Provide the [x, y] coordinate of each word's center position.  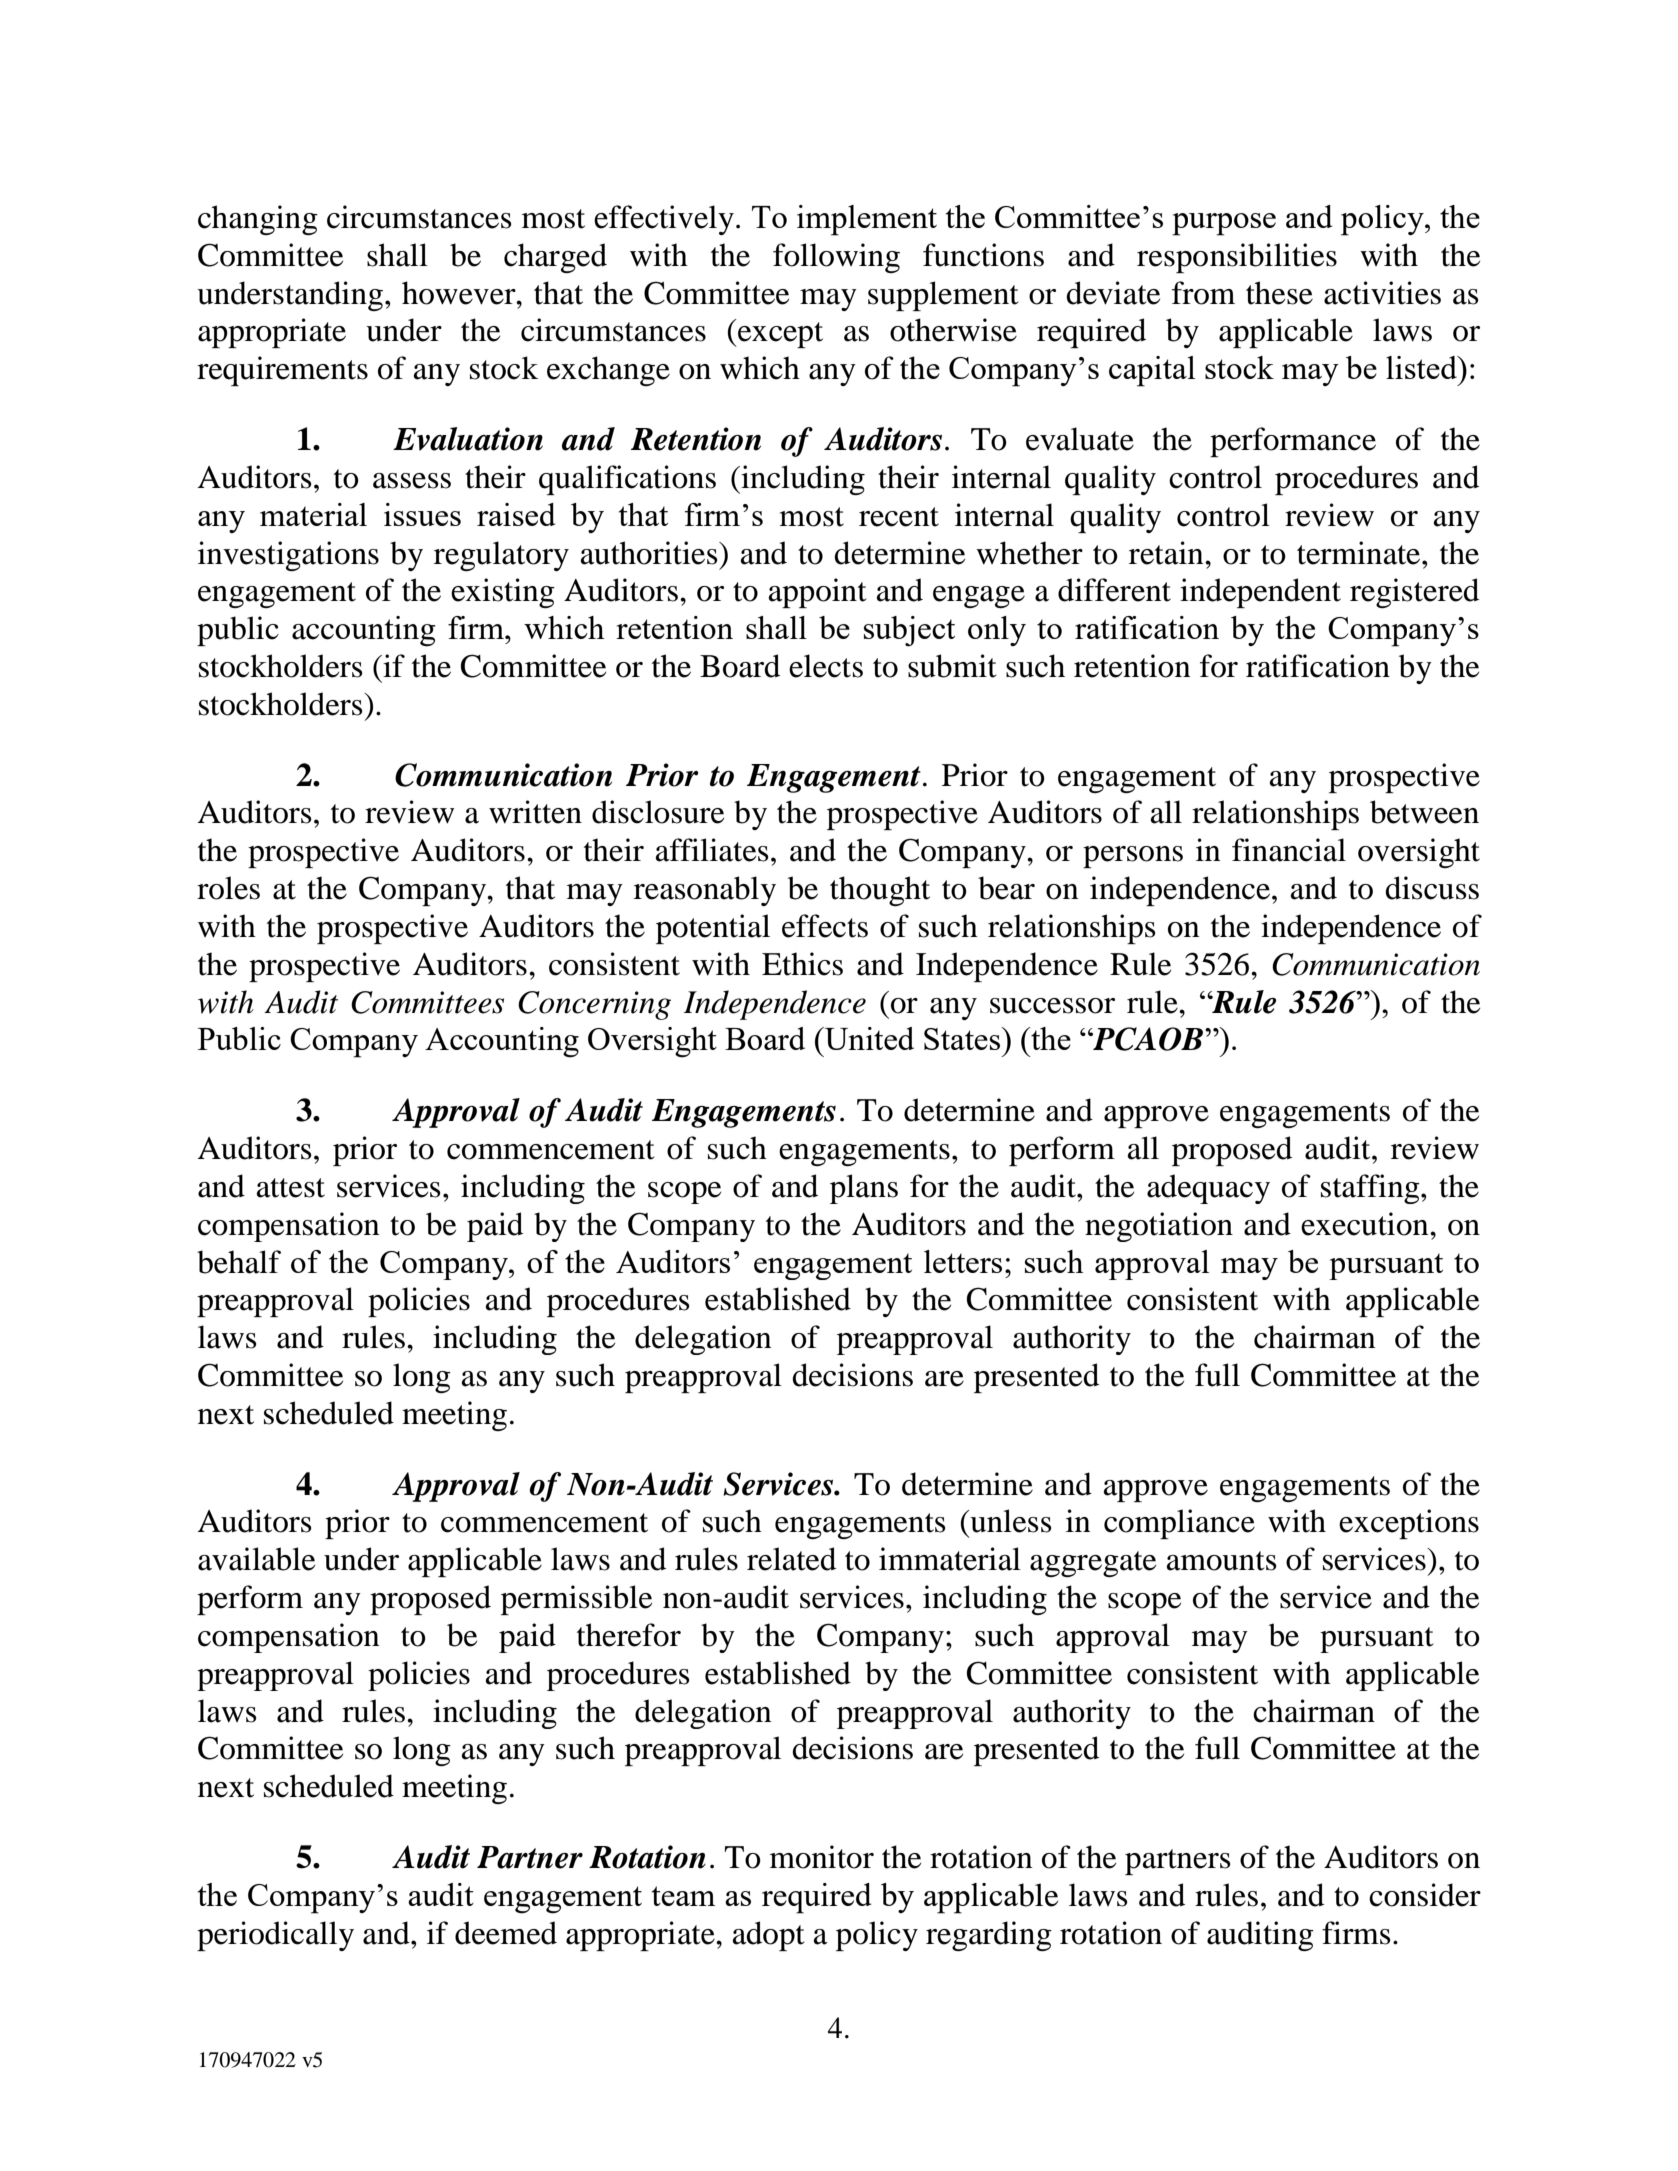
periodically [275, 1936]
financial [1289, 850]
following [836, 258]
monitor [822, 1857]
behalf [239, 1262]
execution [1366, 1224]
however [460, 293]
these [1279, 293]
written [535, 812]
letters [963, 1261]
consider [1425, 1895]
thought [880, 891]
